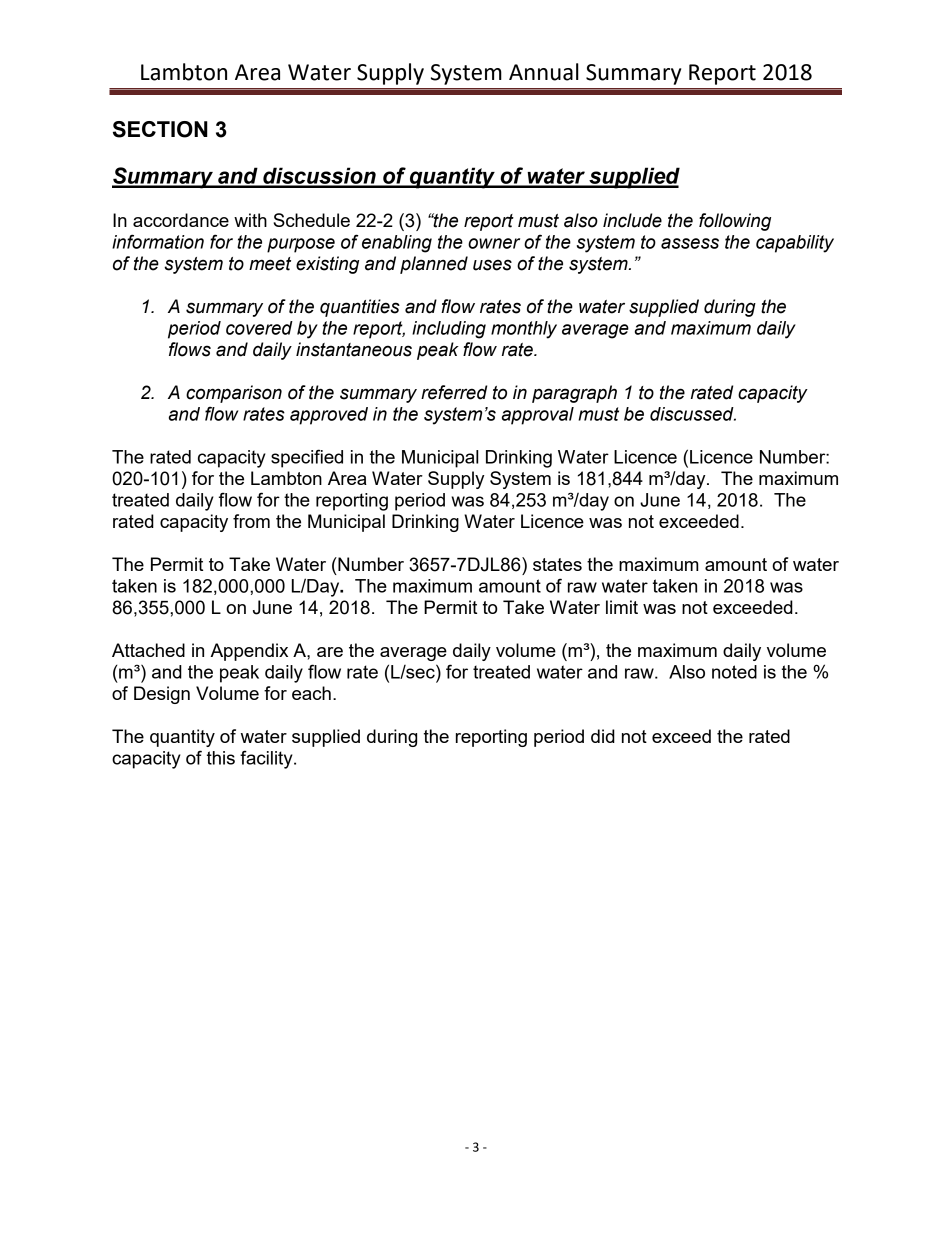  Describe the element at coordinates (544, 72) in the screenshot. I see `Annual` at that location.
